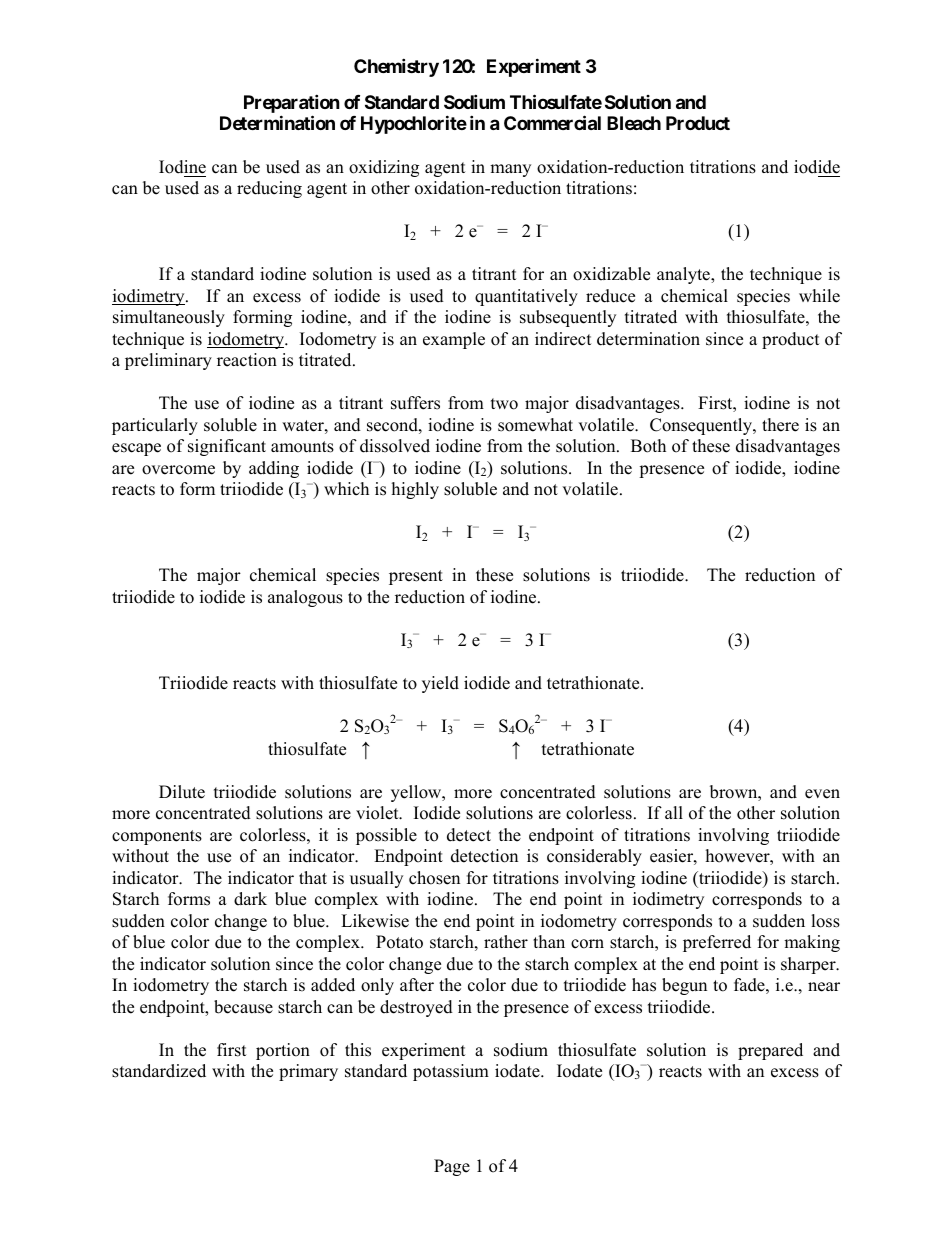  Describe the element at coordinates (250, 899) in the page. I see `dark` at that location.
